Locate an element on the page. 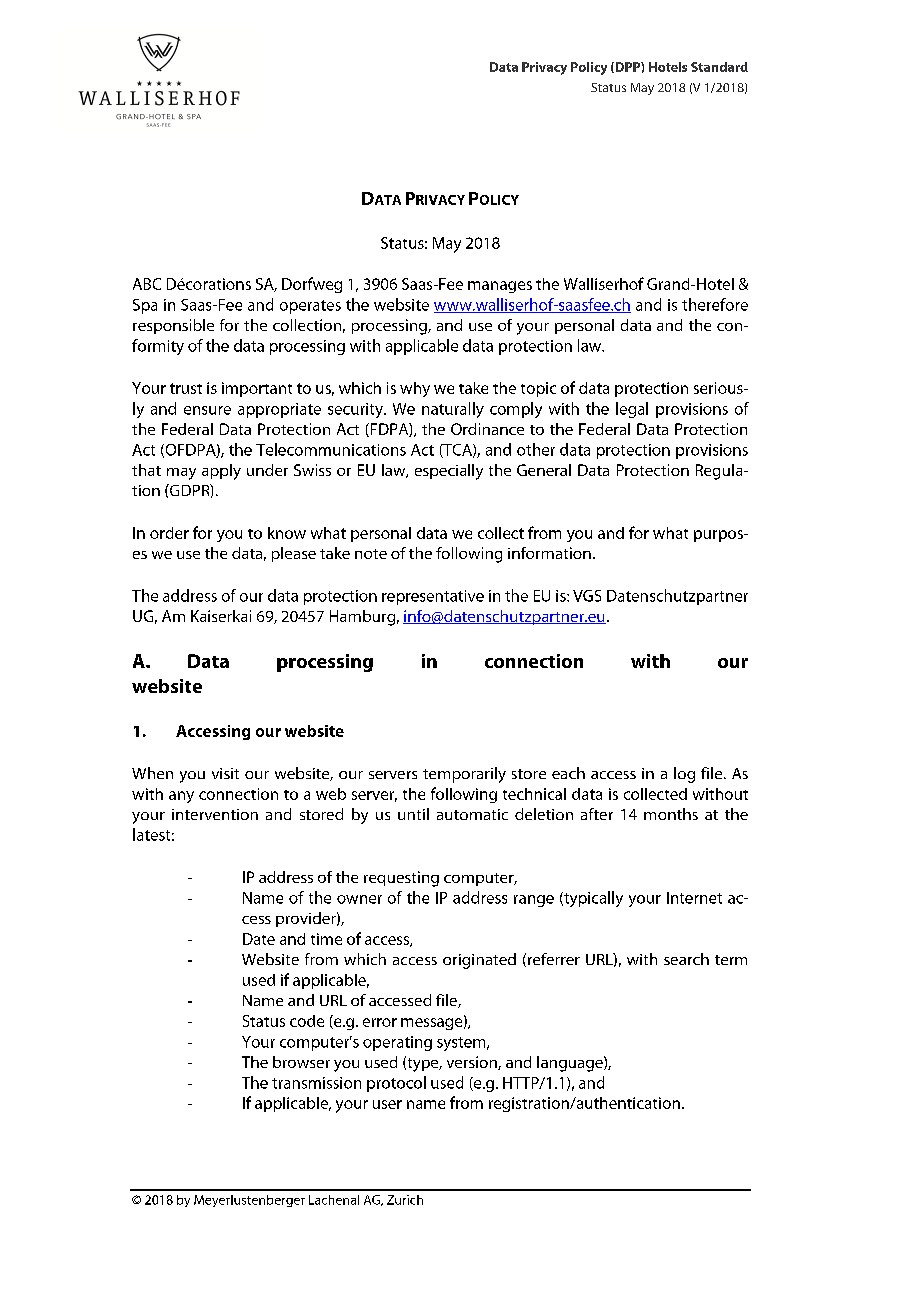  why is located at coordinates (415, 389).
